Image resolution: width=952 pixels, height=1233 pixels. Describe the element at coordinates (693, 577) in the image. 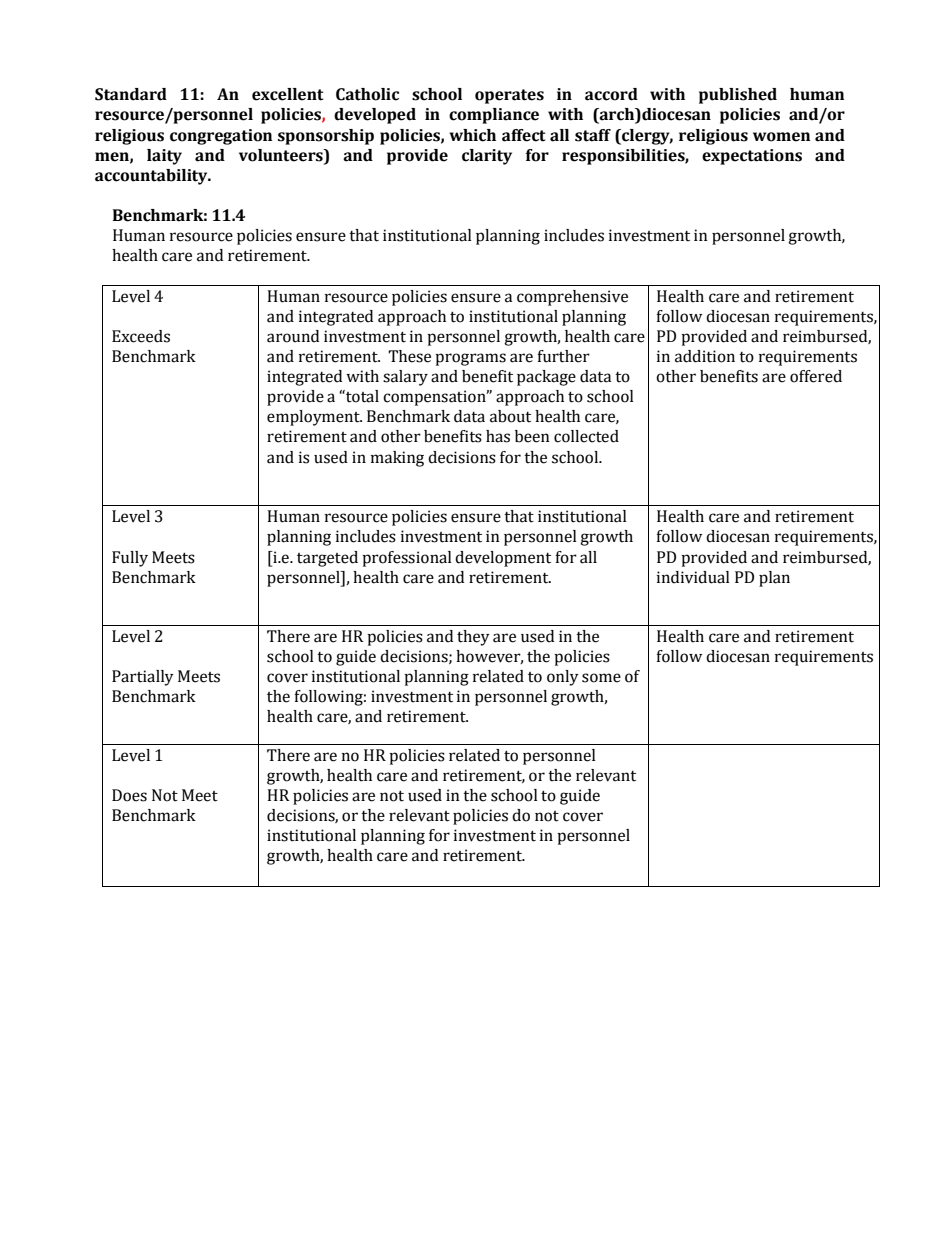

I see `individual` at that location.
